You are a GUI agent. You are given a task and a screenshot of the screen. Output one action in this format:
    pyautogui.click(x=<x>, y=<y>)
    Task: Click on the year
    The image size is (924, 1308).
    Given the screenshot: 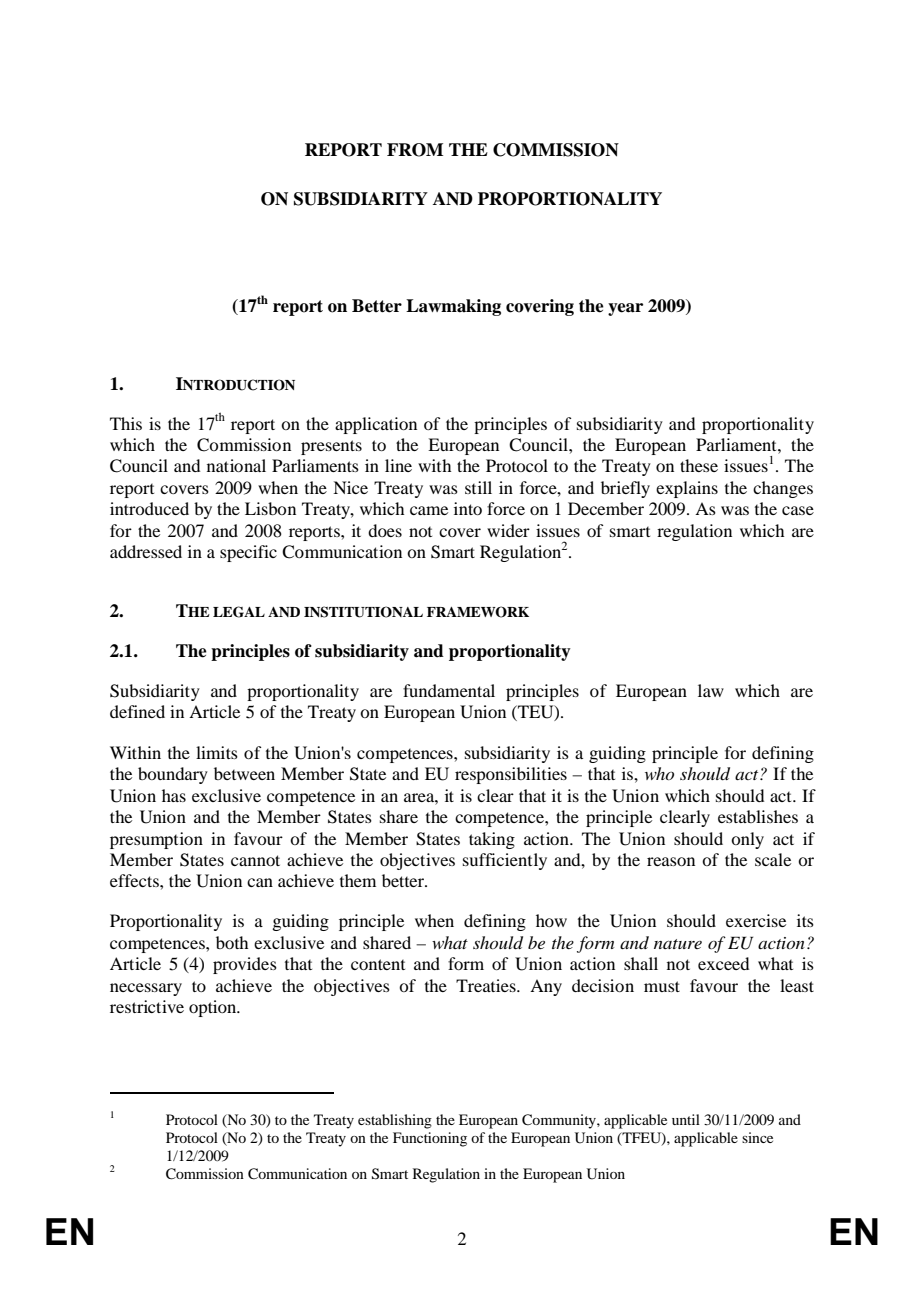 What is the action you would take?
    pyautogui.click(x=625, y=309)
